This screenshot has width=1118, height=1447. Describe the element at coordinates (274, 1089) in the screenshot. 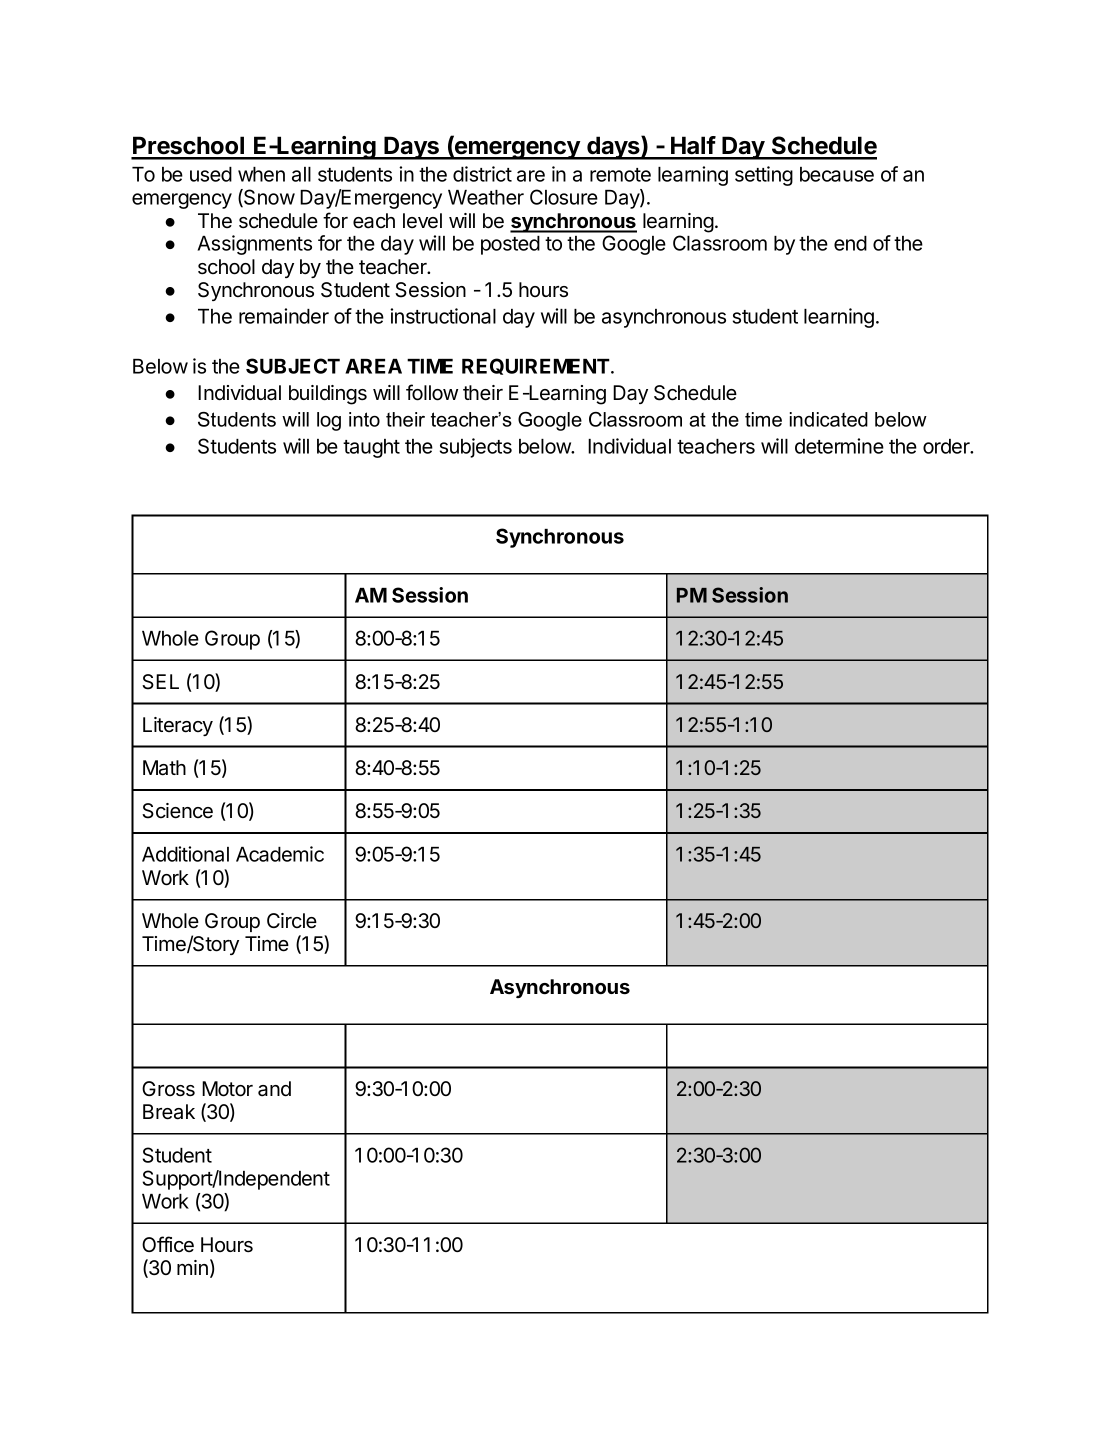

I see `and` at that location.
